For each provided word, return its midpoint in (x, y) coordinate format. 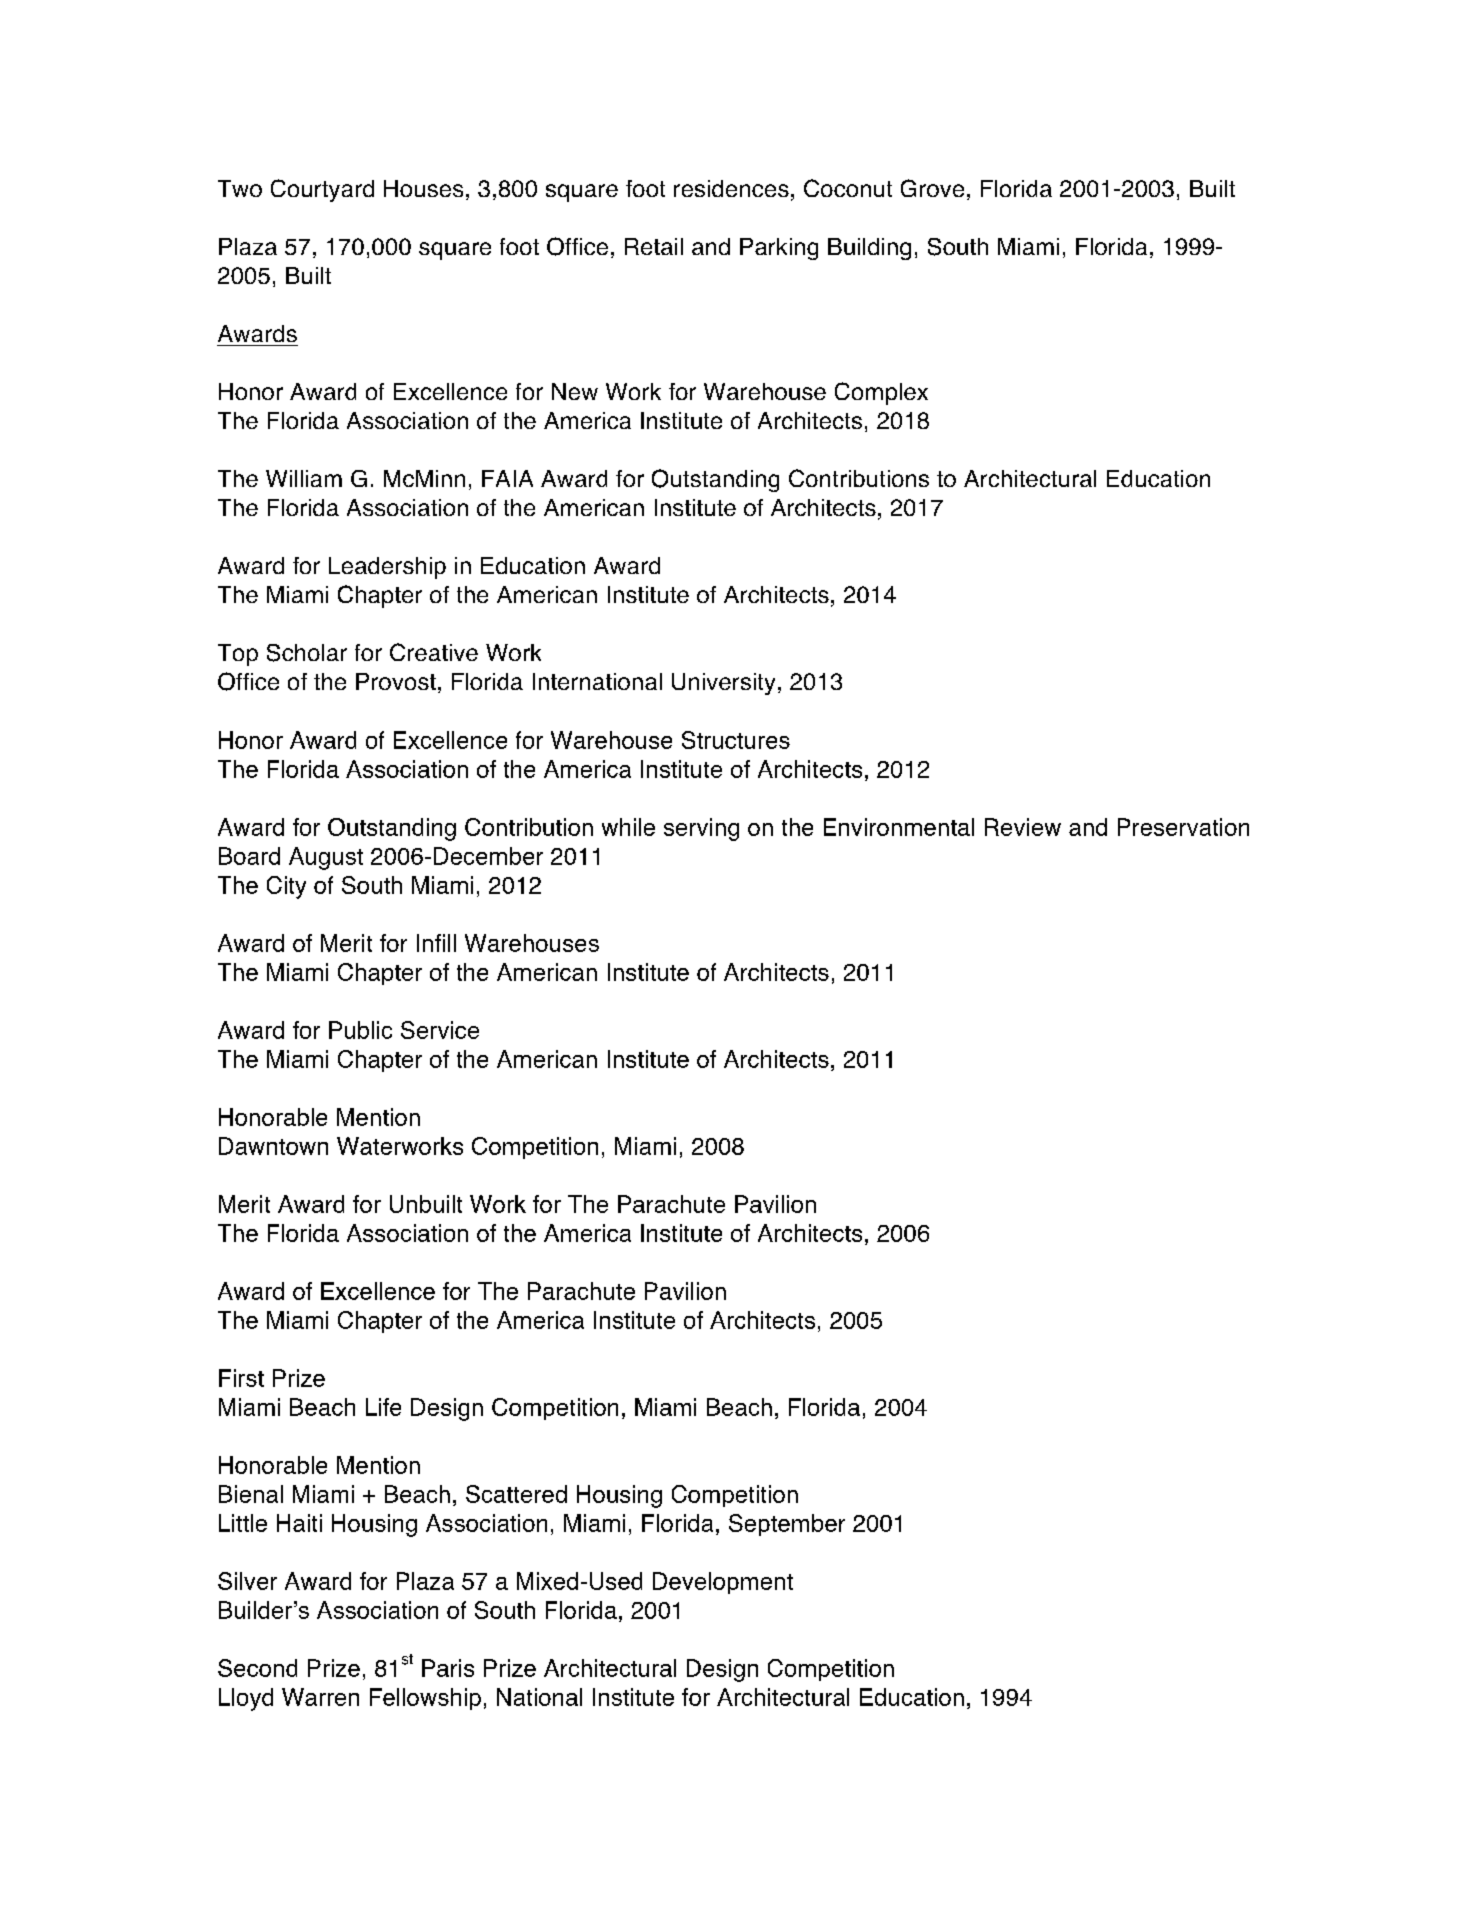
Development (723, 1583)
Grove (932, 188)
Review (1023, 827)
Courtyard (322, 190)
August (326, 858)
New (575, 391)
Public (360, 1030)
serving (701, 829)
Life (383, 1407)
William (304, 478)
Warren (320, 1697)
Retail (654, 246)
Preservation (1183, 827)
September (787, 1525)
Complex (881, 393)
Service (440, 1030)
